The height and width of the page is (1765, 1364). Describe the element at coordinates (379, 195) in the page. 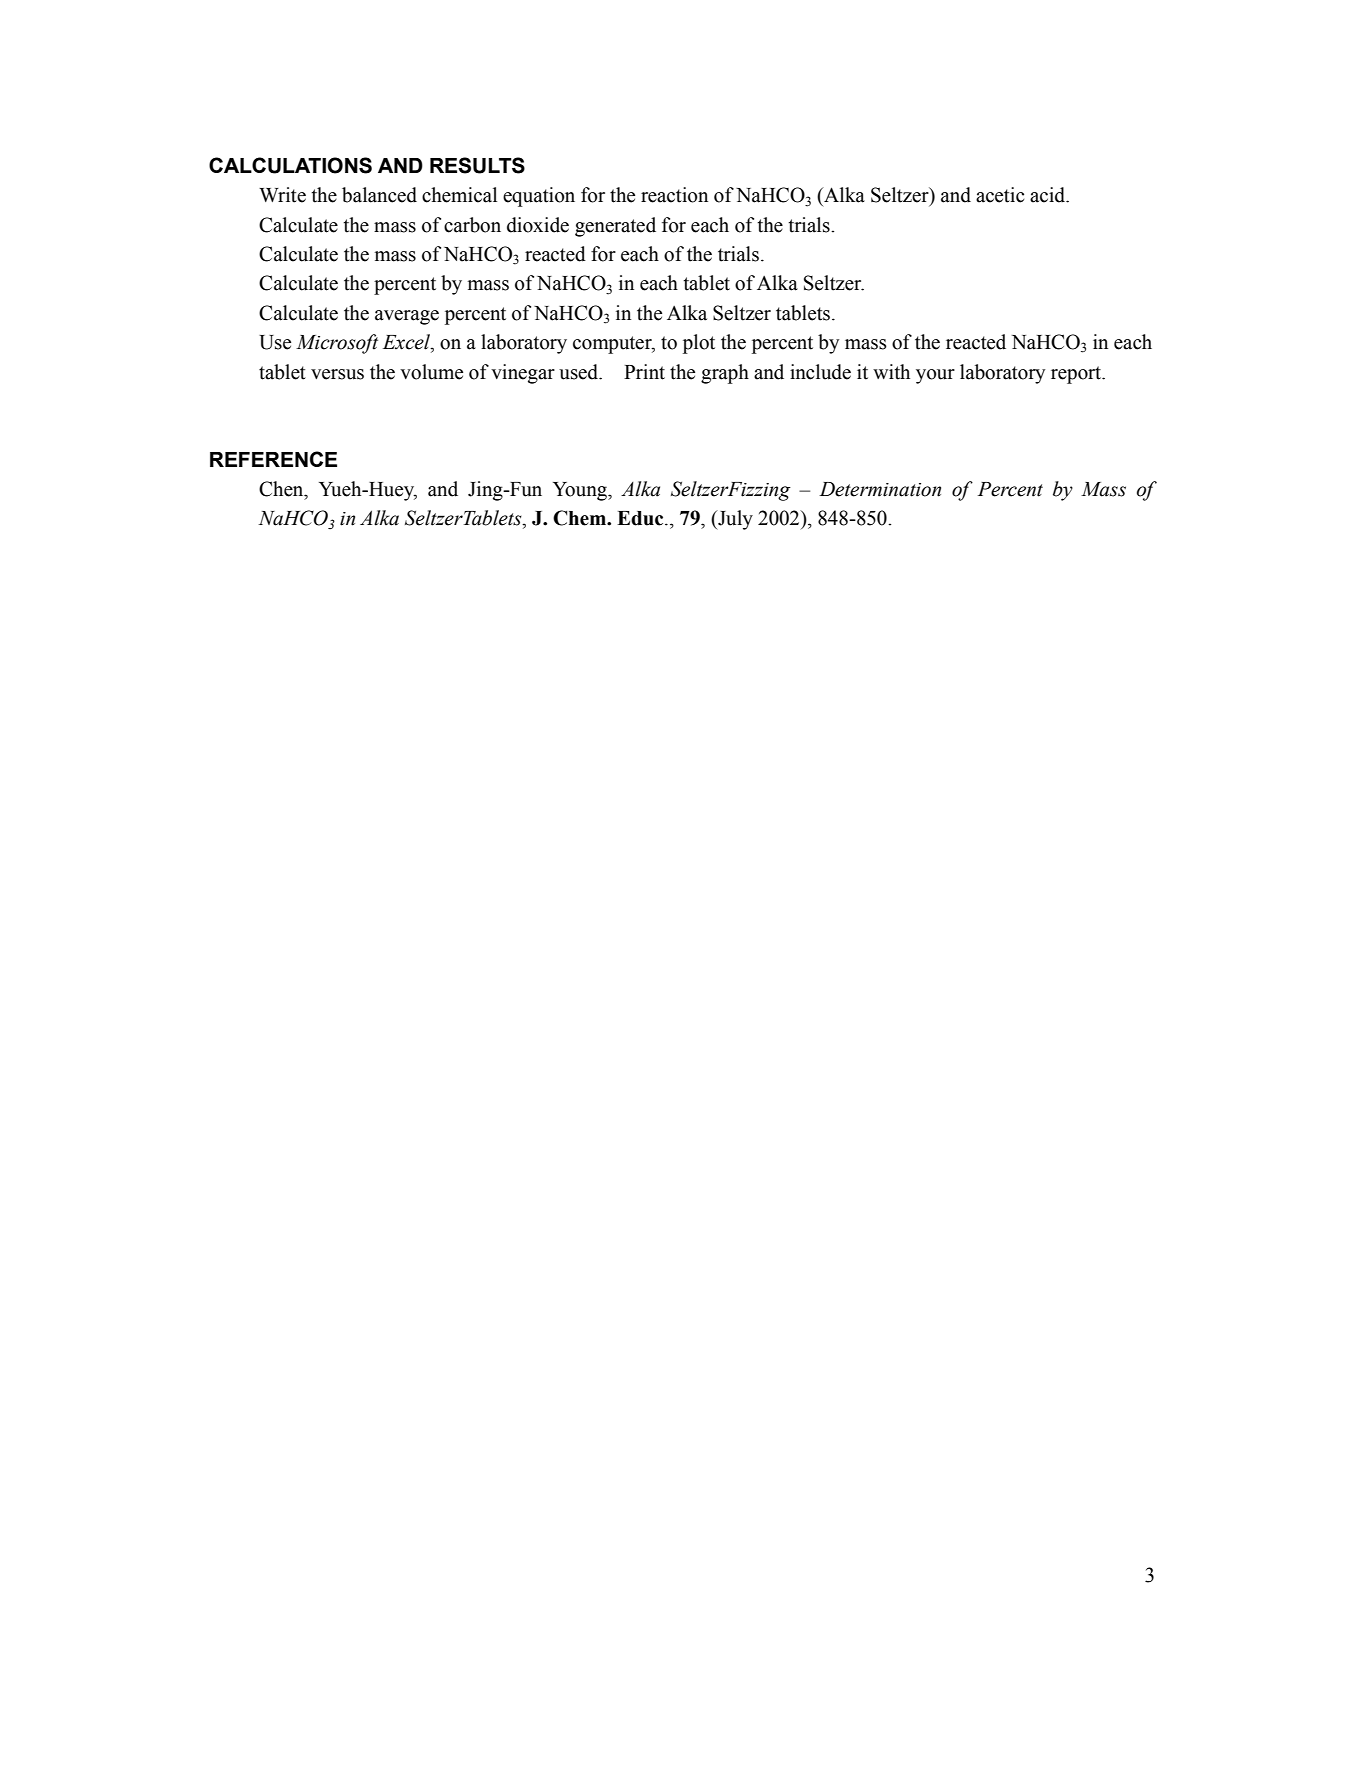

I see `balanced` at that location.
